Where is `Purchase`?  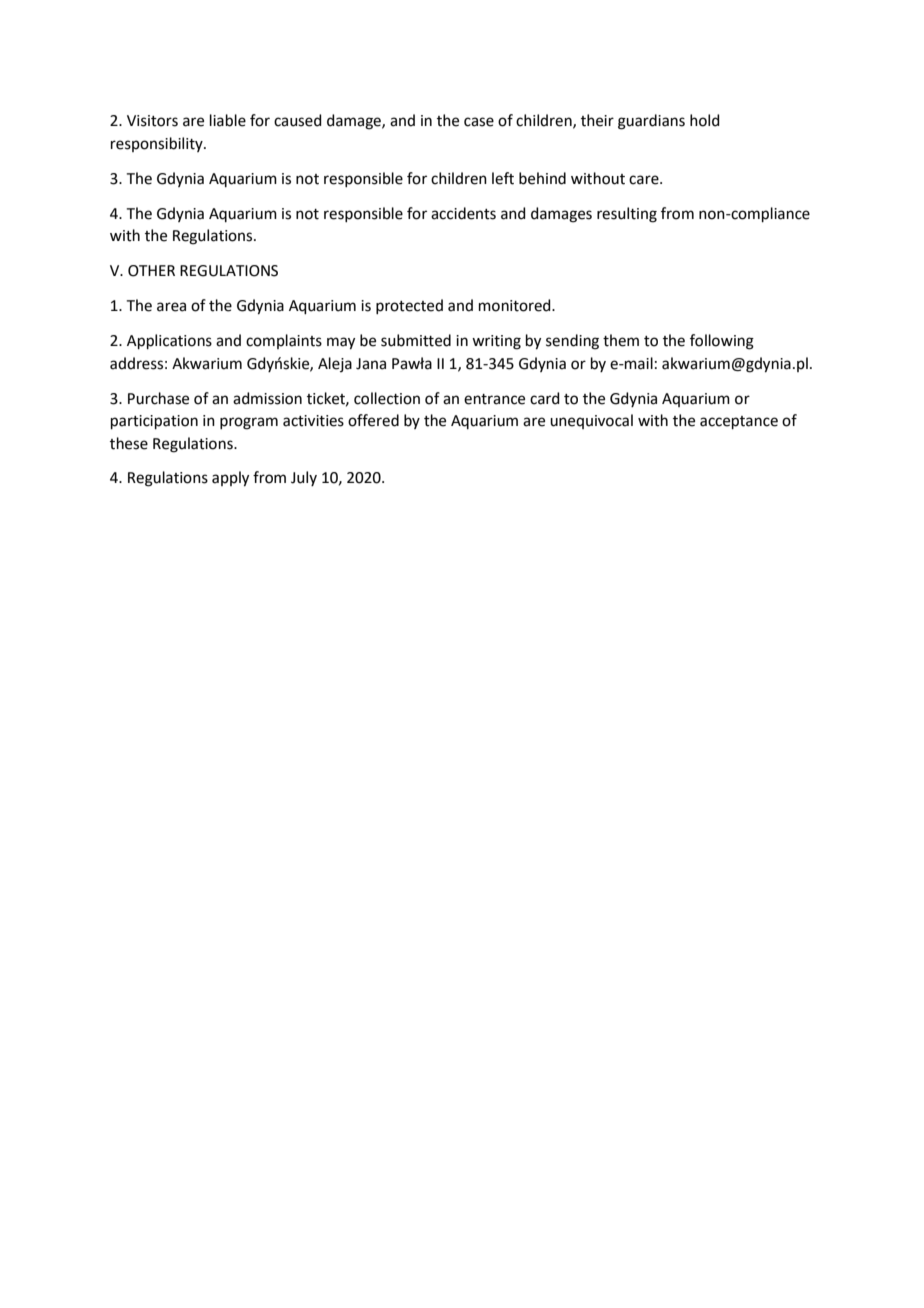 Purchase is located at coordinates (158, 398).
